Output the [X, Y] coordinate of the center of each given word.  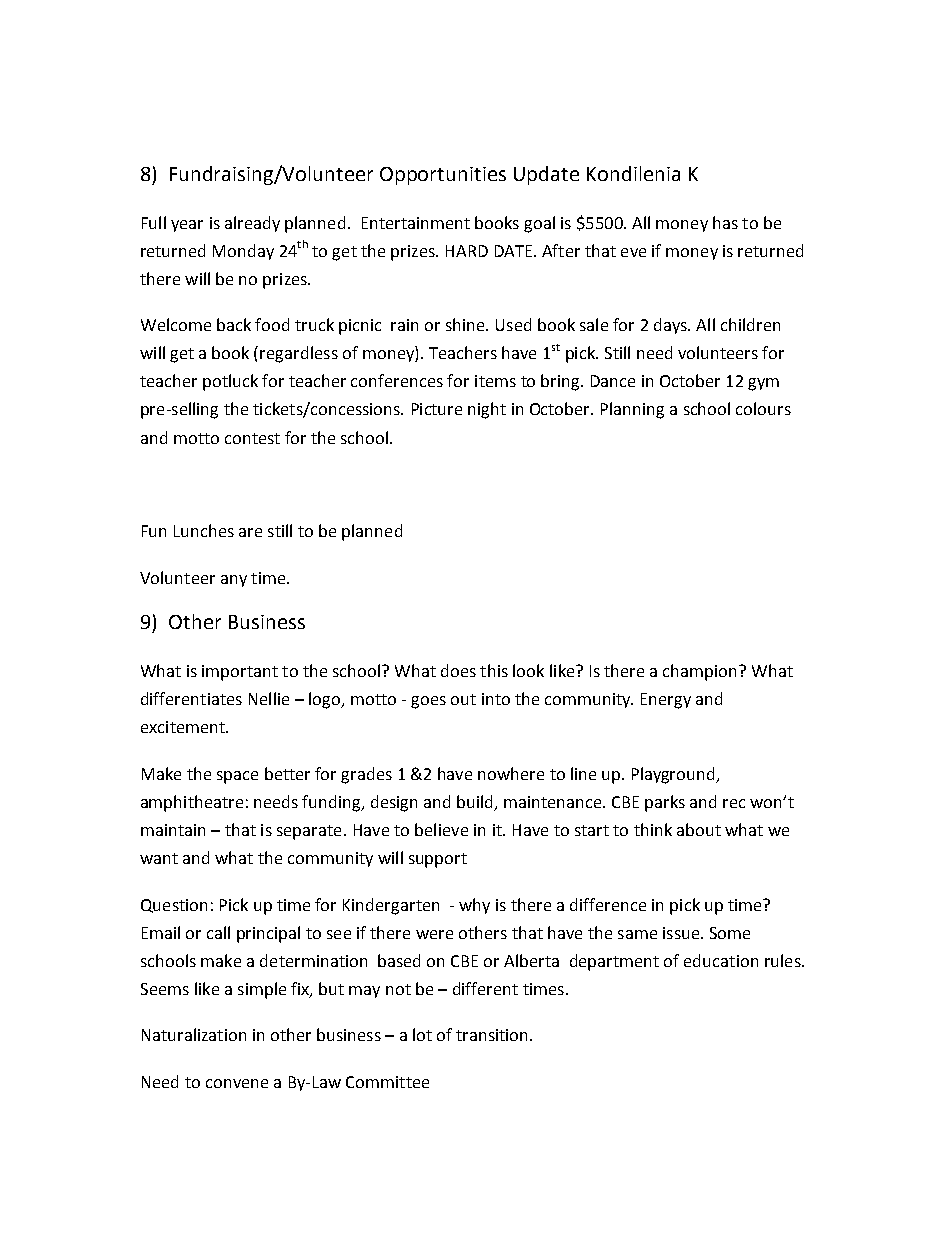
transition [493, 1035]
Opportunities [443, 176]
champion [699, 672]
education [721, 960]
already [252, 224]
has [725, 222]
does [458, 670]
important [240, 673]
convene [237, 1083]
